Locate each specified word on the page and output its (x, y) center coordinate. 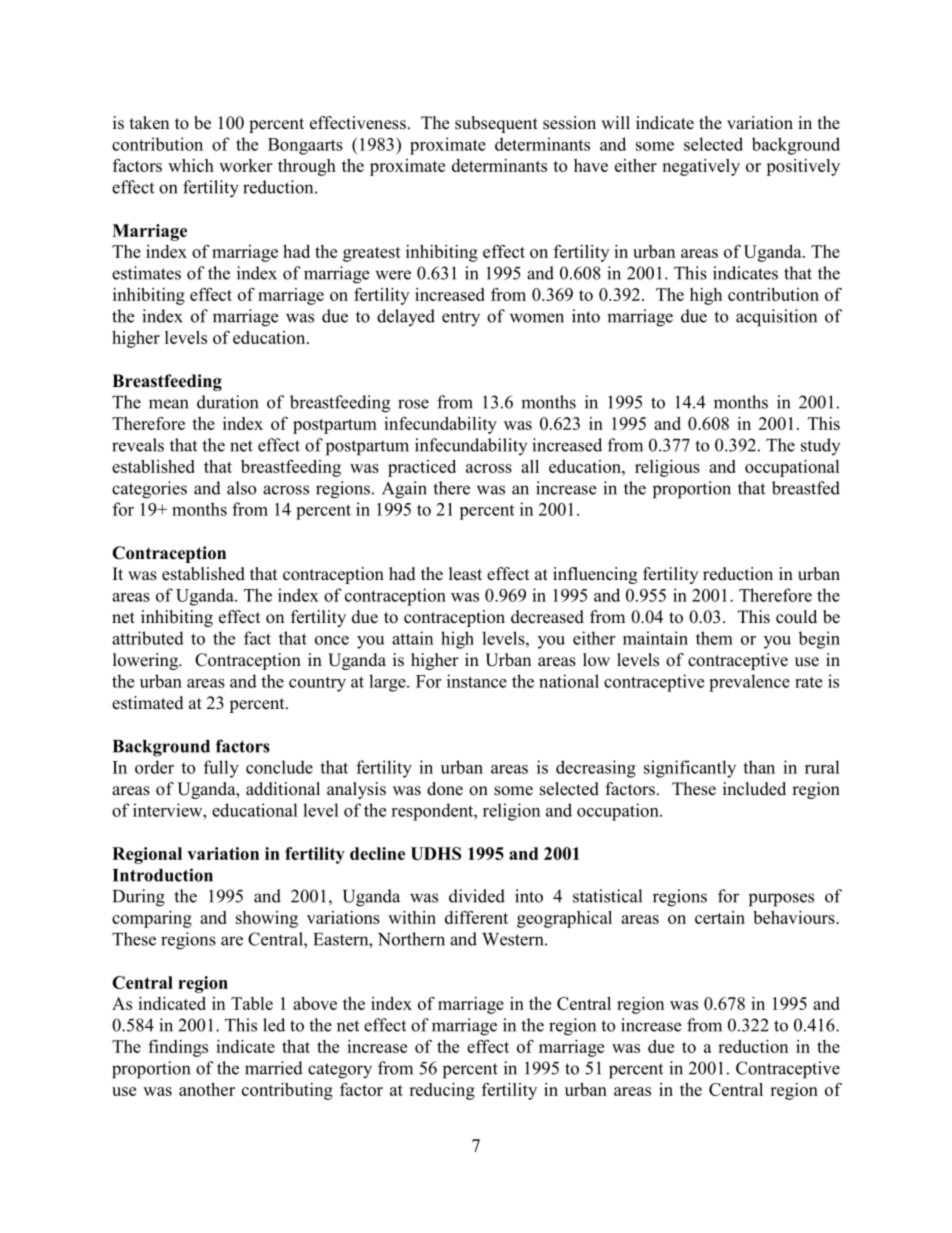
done (445, 789)
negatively (701, 167)
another (207, 1089)
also (241, 488)
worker (246, 165)
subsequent (496, 124)
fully (221, 769)
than (759, 767)
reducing (442, 1091)
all (530, 466)
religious (667, 468)
